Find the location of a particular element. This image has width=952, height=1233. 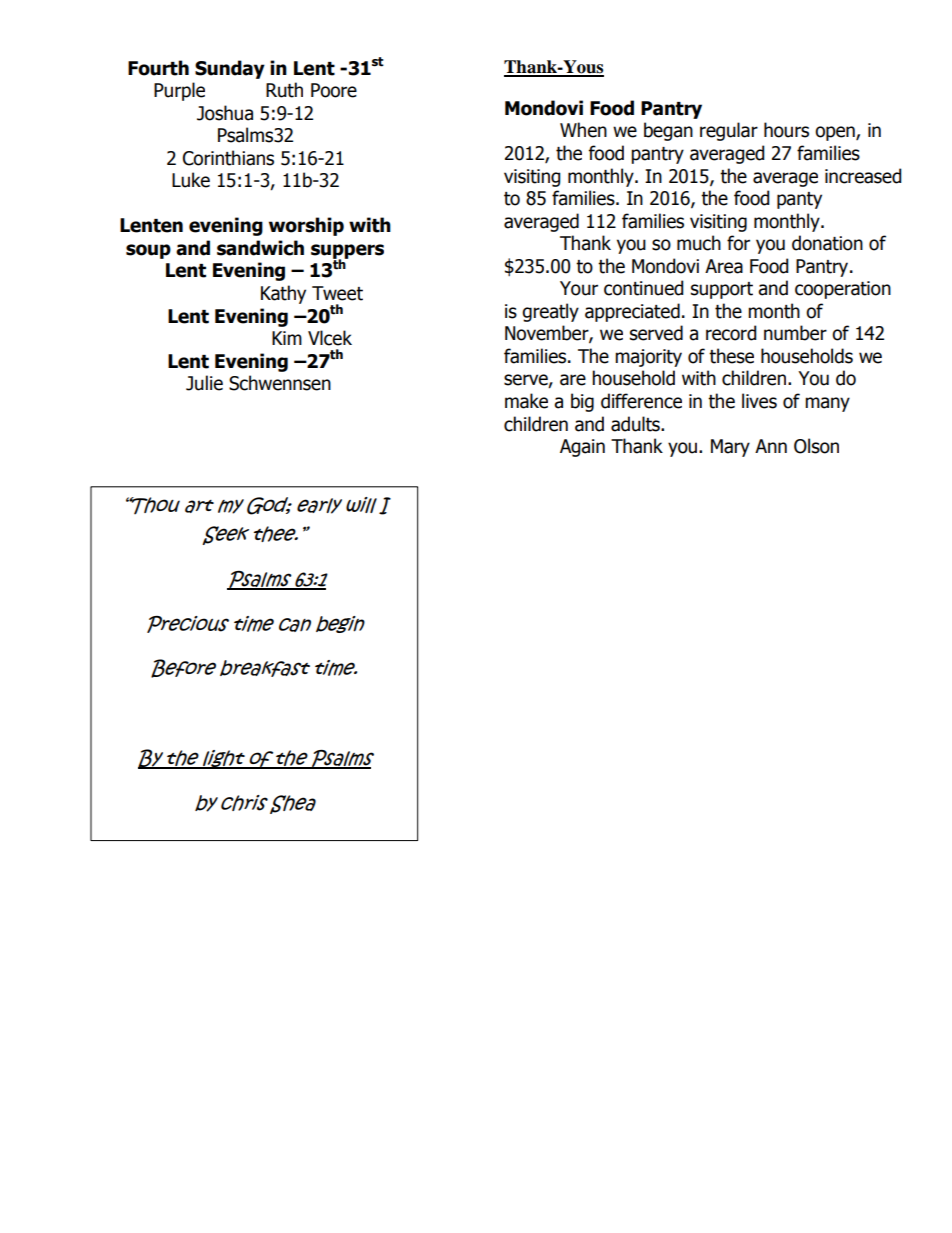

When is located at coordinates (583, 130).
